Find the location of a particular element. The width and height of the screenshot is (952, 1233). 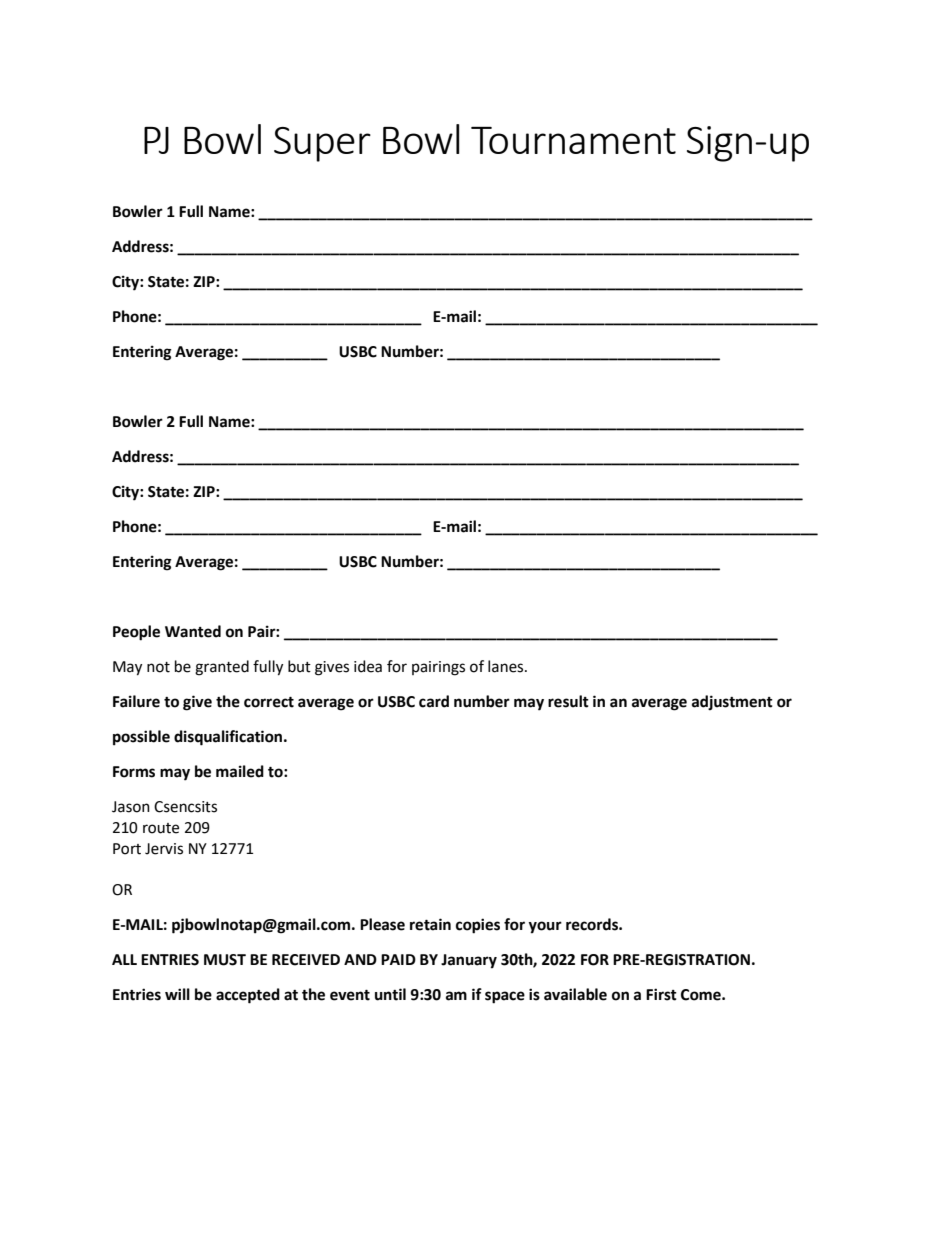

disqualification is located at coordinates (229, 738).
